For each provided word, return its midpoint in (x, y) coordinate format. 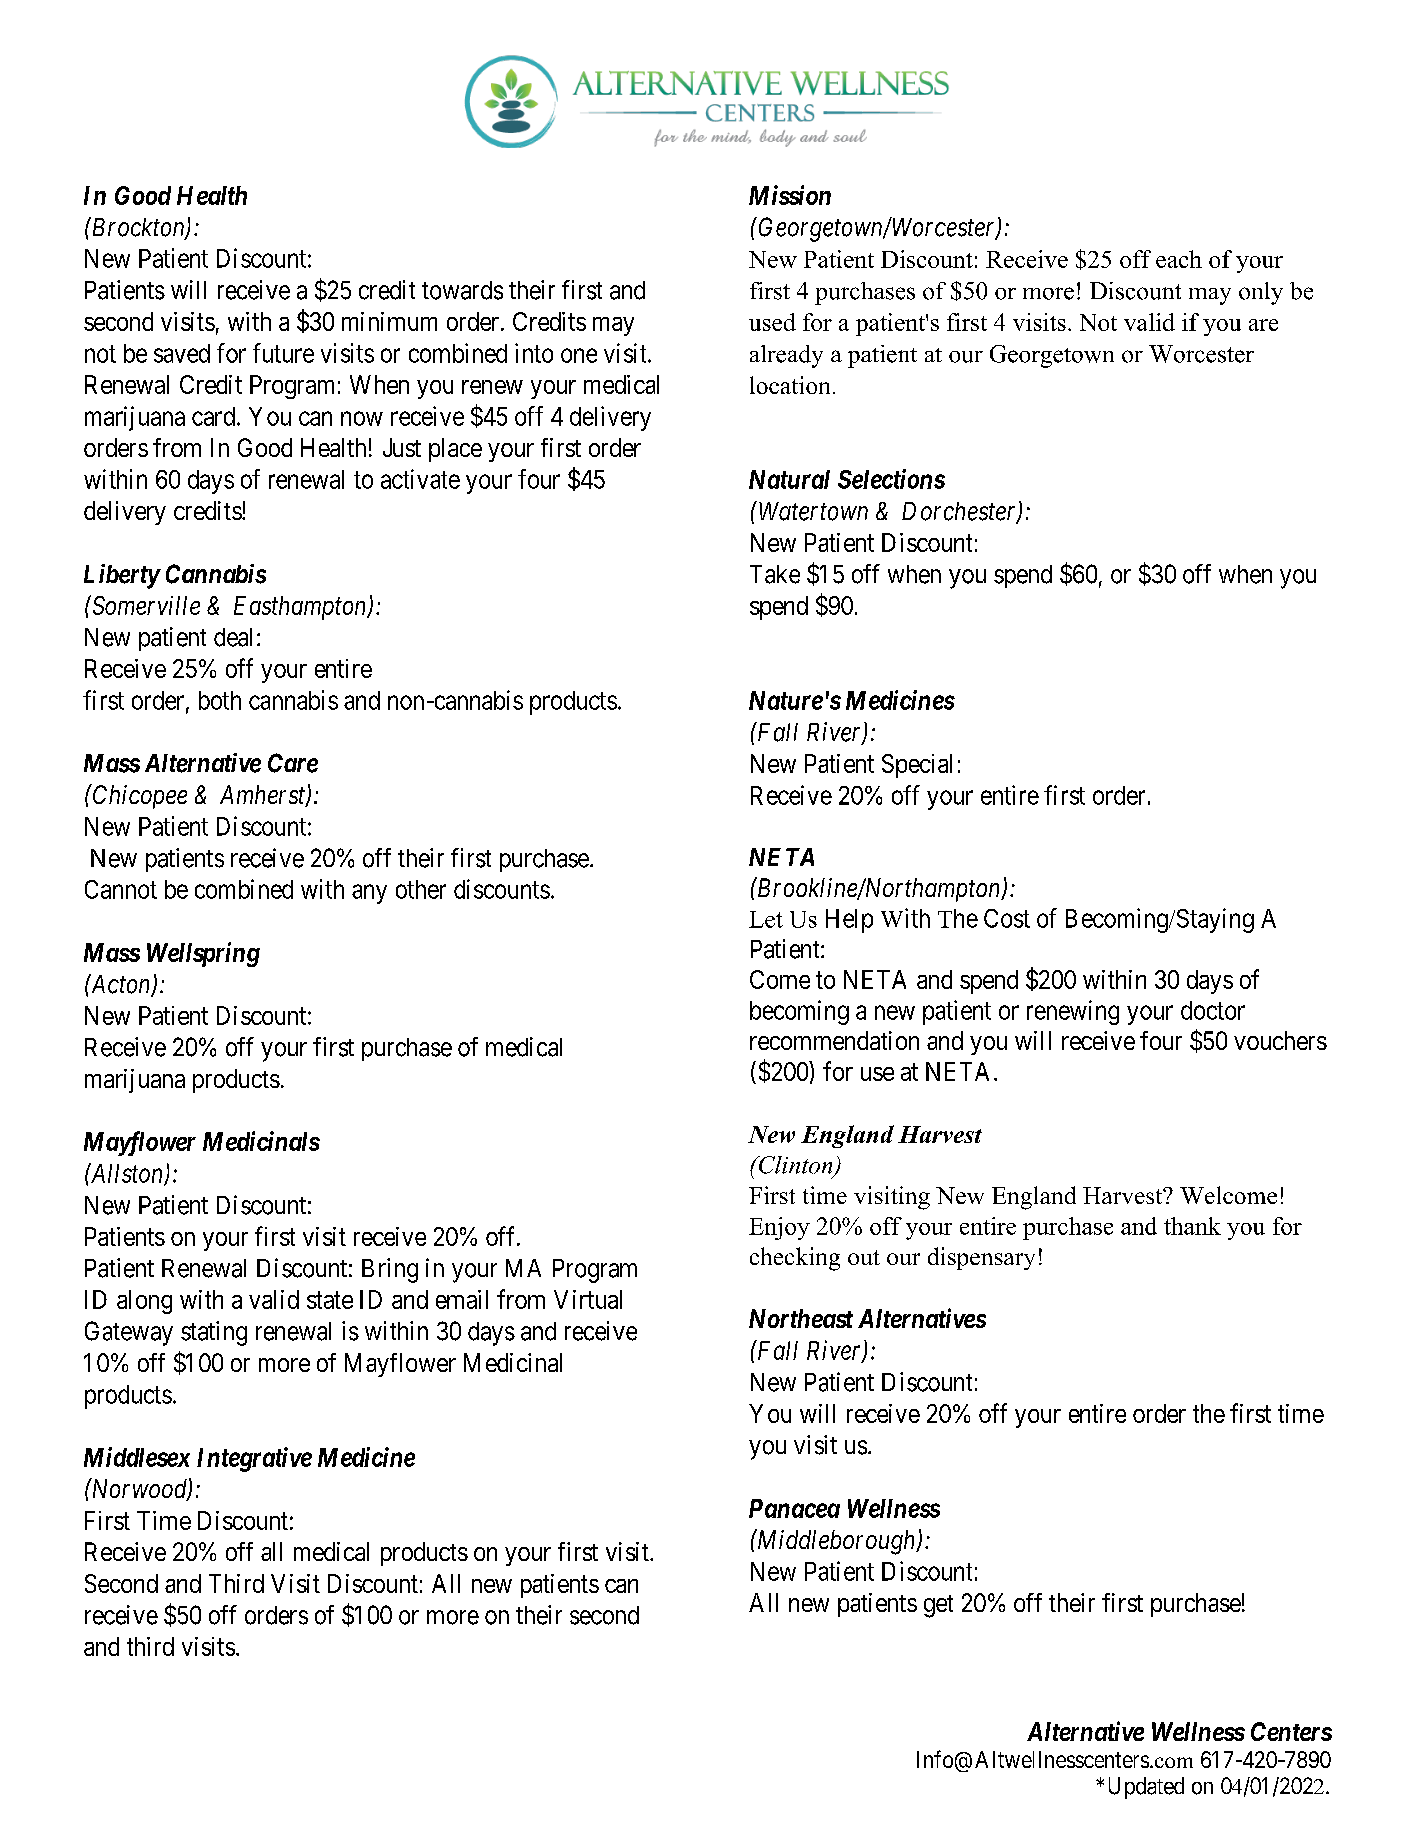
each (1179, 259)
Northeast (801, 1318)
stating (214, 1333)
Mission (790, 195)
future (283, 353)
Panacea (794, 1508)
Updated (1146, 1788)
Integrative (254, 1459)
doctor (1213, 1010)
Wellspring (203, 954)
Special (917, 766)
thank (1192, 1226)
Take (775, 574)
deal (233, 637)
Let (766, 919)
